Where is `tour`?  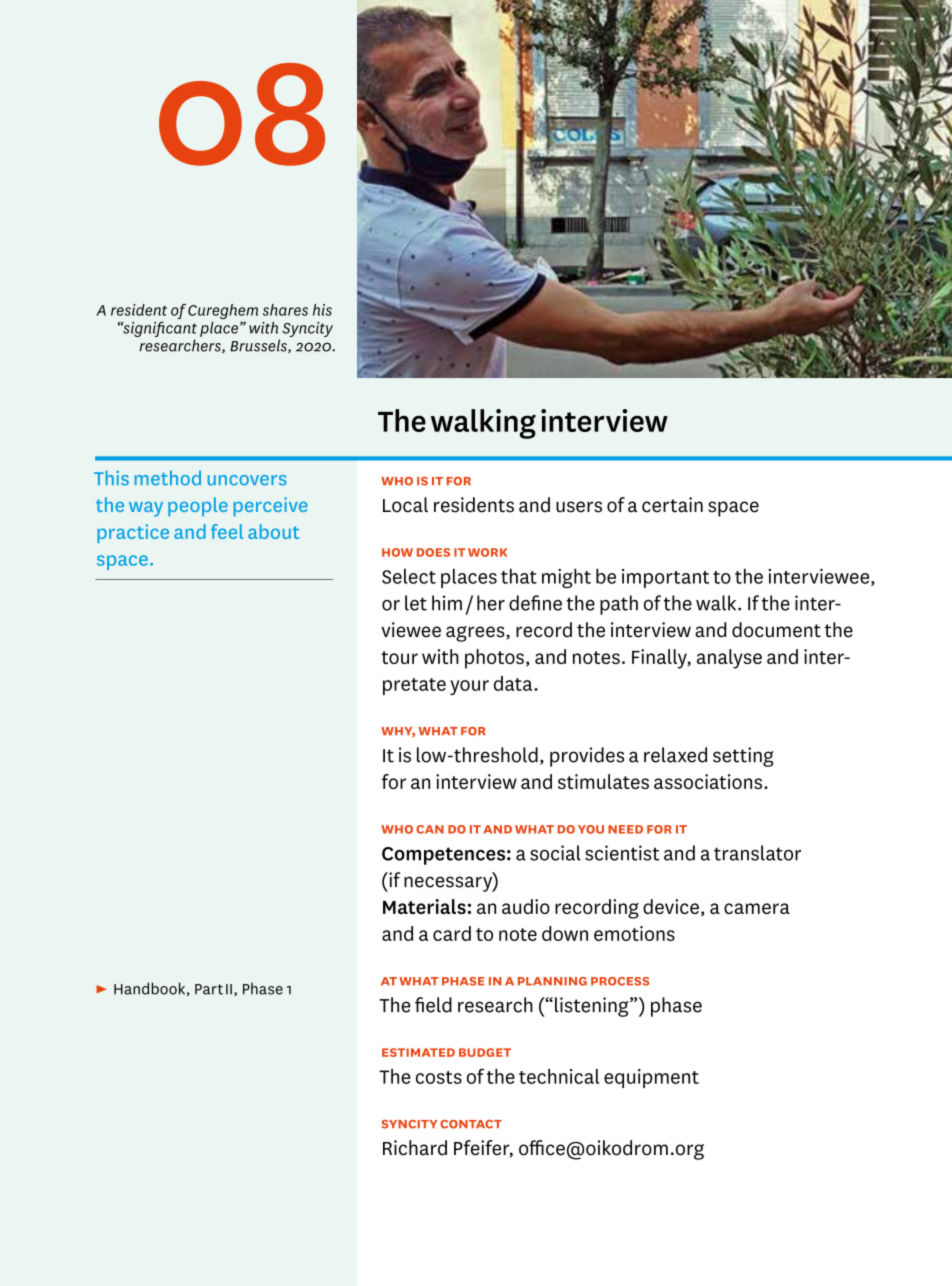 tour is located at coordinates (399, 657).
